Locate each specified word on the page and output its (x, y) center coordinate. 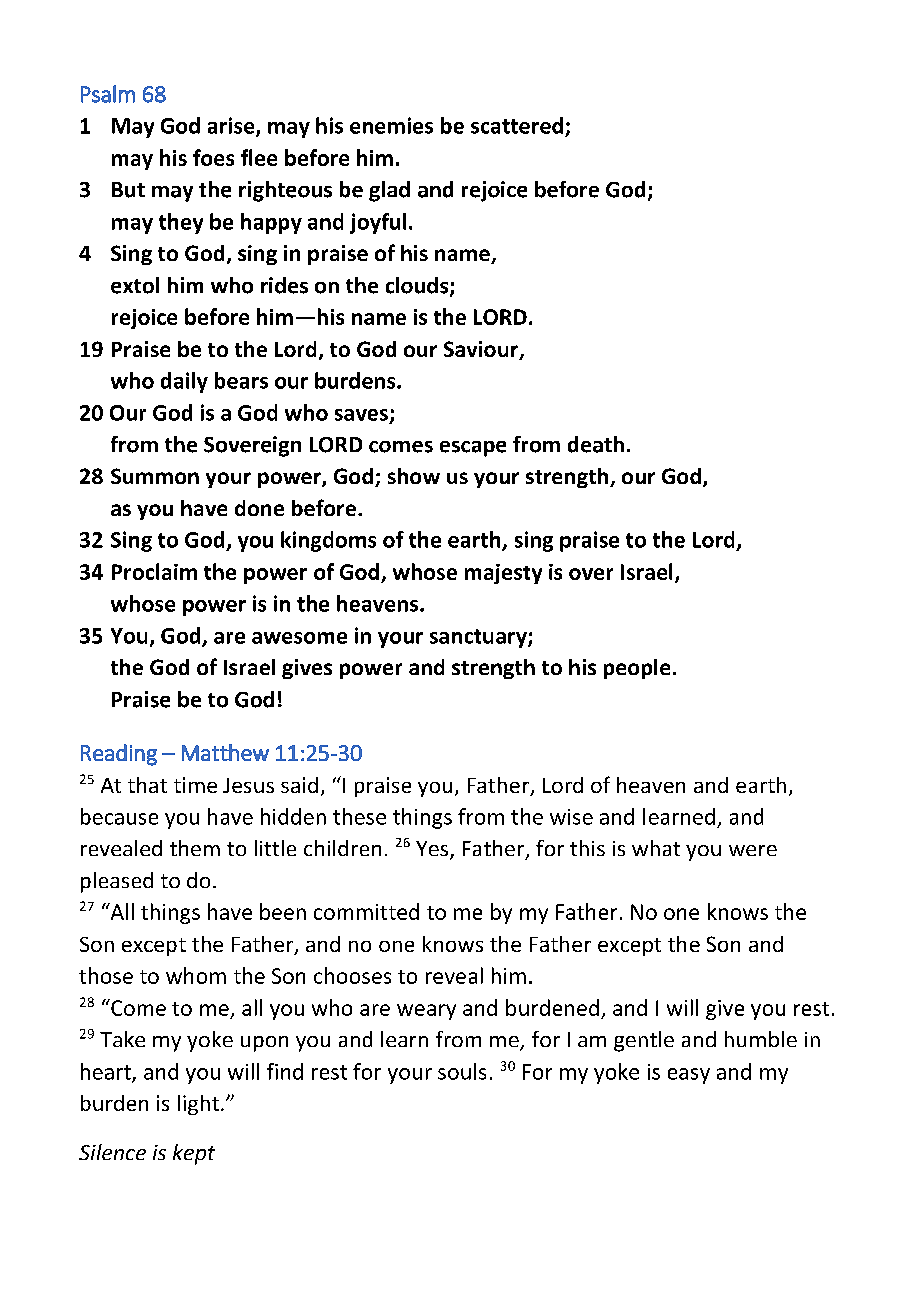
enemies (391, 125)
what (656, 848)
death (596, 444)
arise (232, 126)
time (195, 785)
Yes (433, 850)
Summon (155, 476)
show (414, 476)
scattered (517, 125)
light (198, 1105)
